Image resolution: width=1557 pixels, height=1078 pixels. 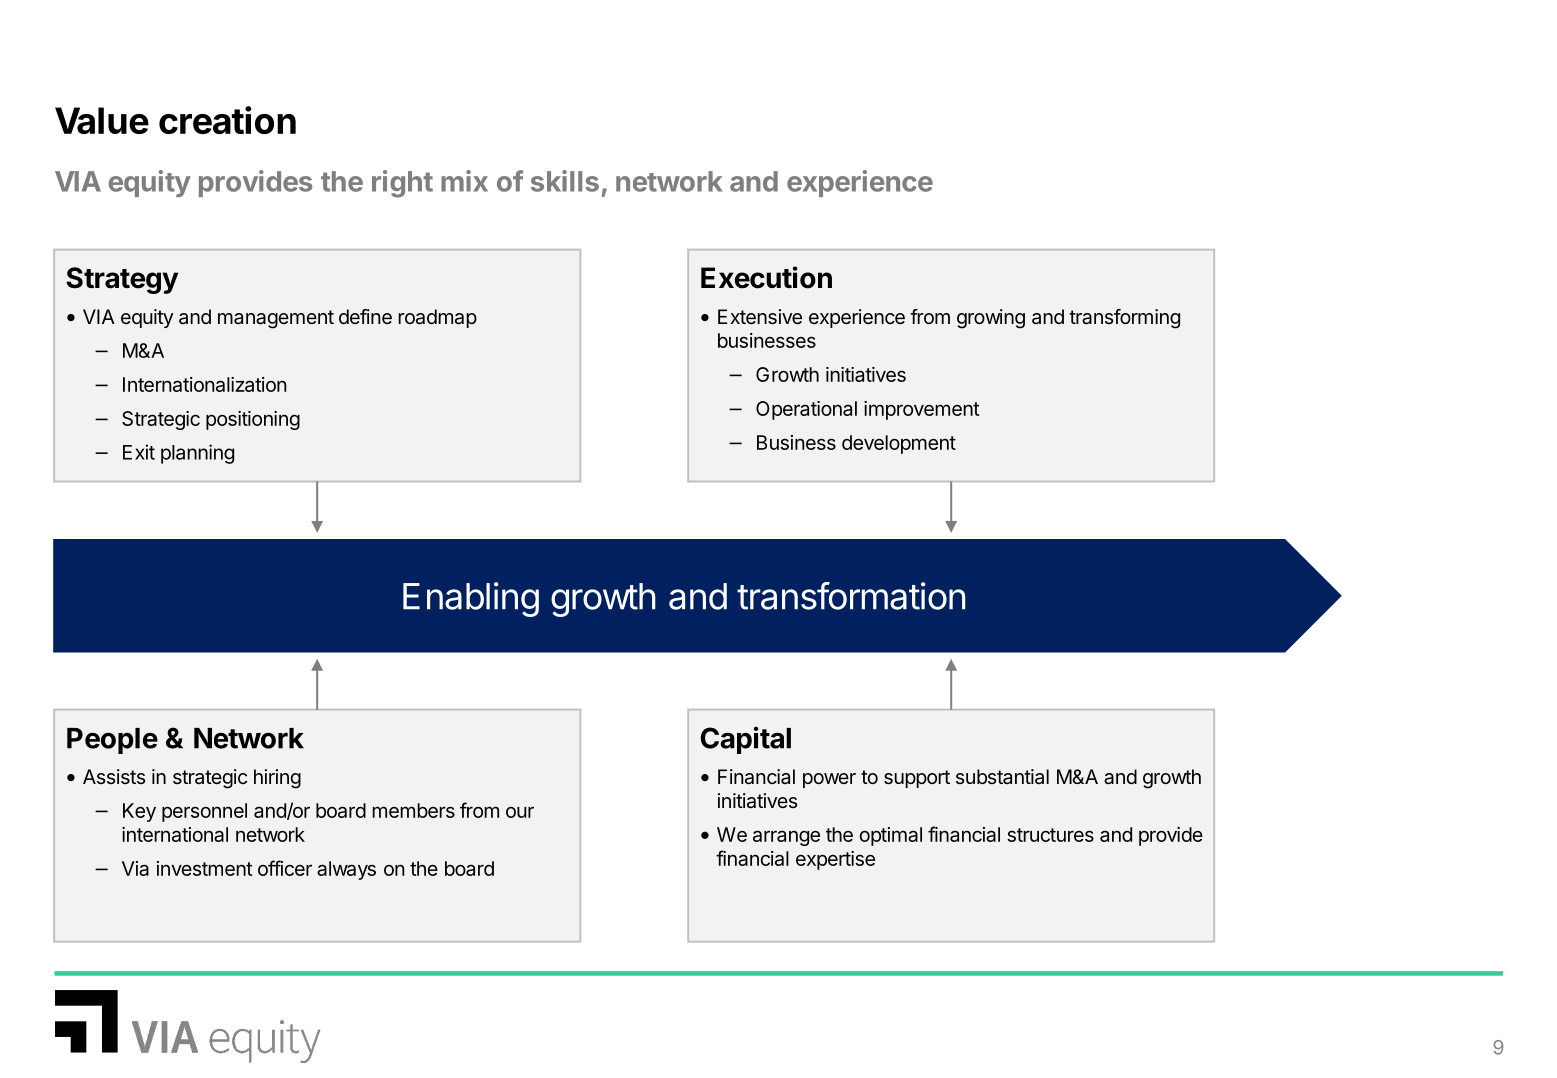 What do you see at coordinates (899, 444) in the image?
I see `development` at bounding box center [899, 444].
